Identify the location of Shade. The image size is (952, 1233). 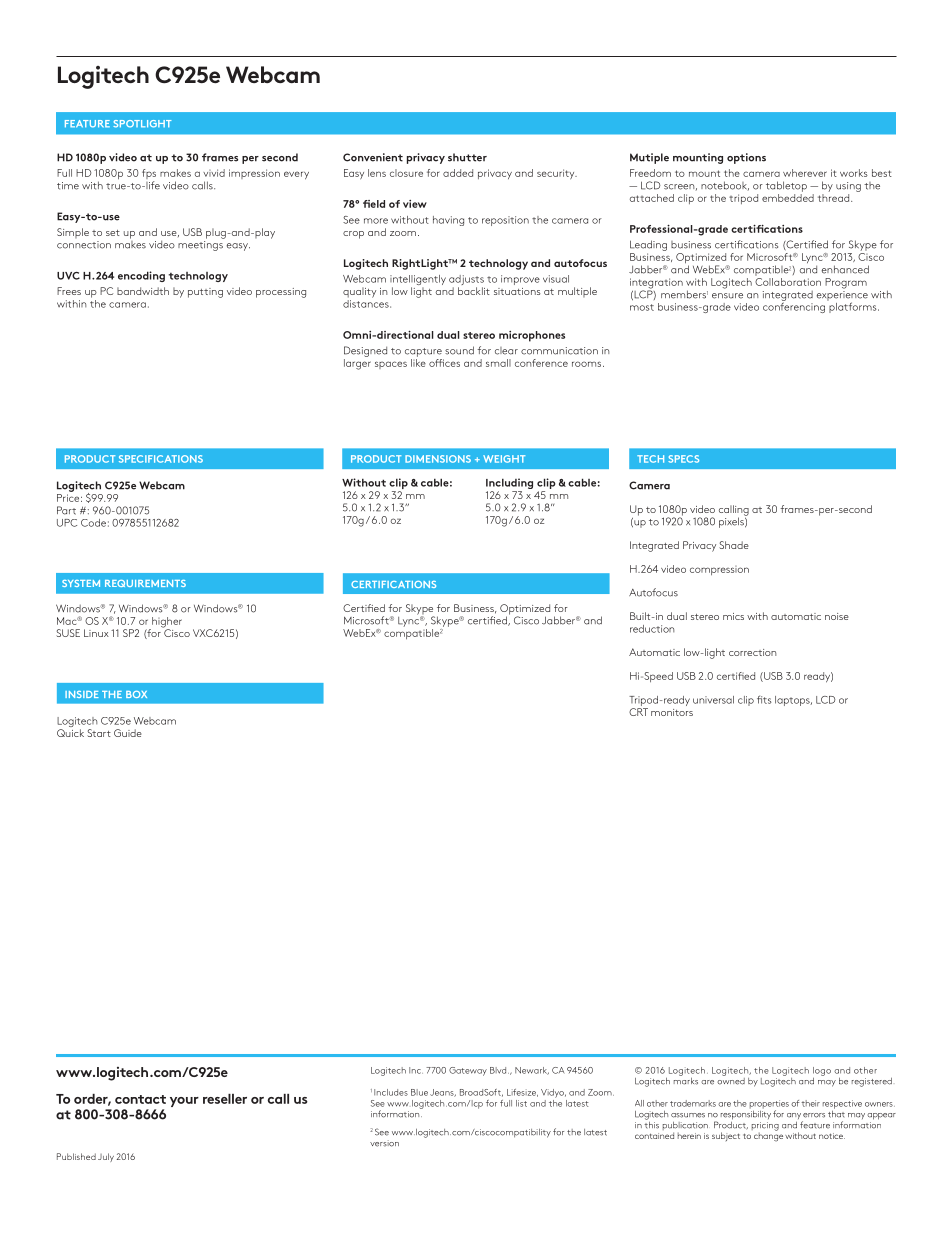
(734, 545).
